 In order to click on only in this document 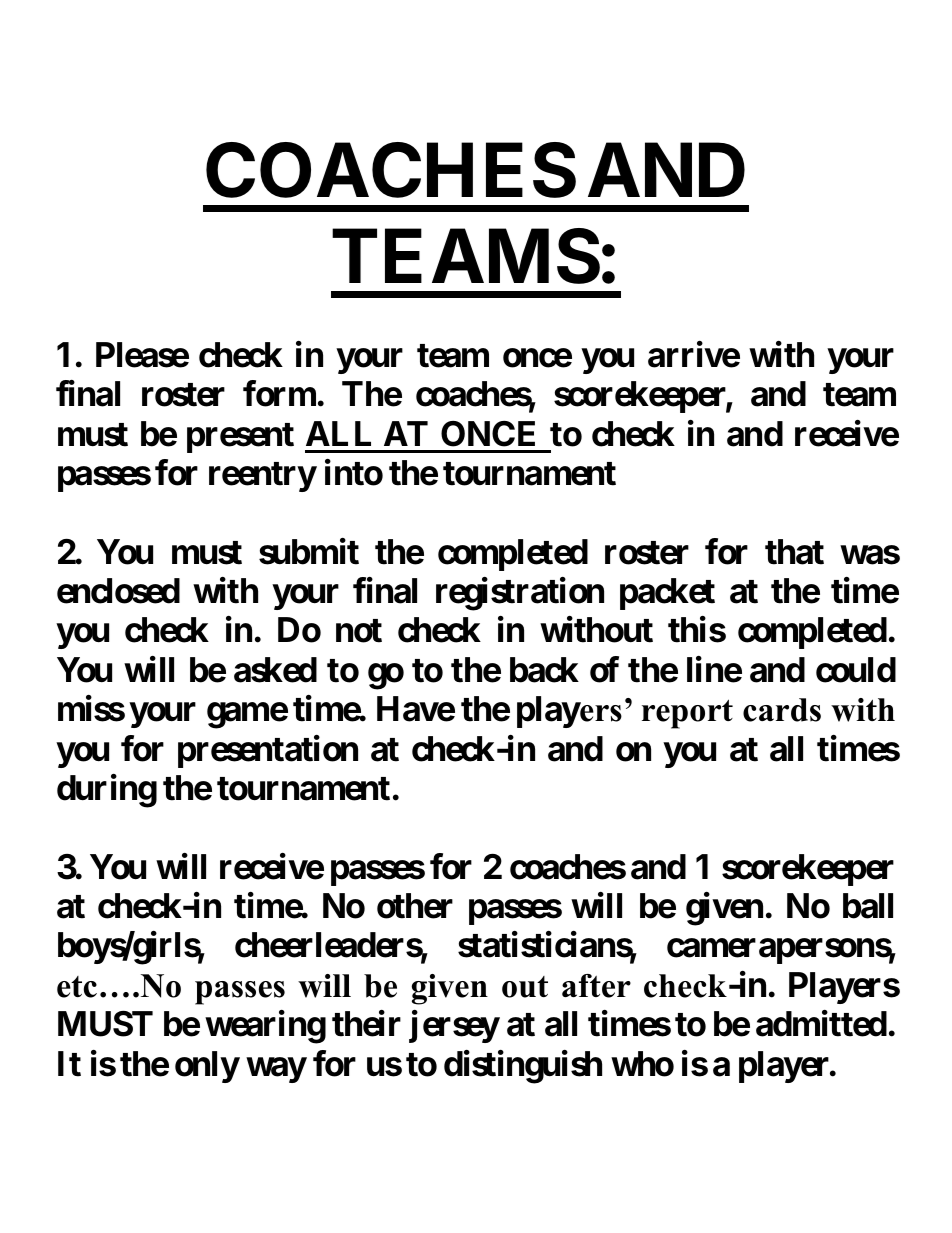, I will do `click(207, 1067)`.
